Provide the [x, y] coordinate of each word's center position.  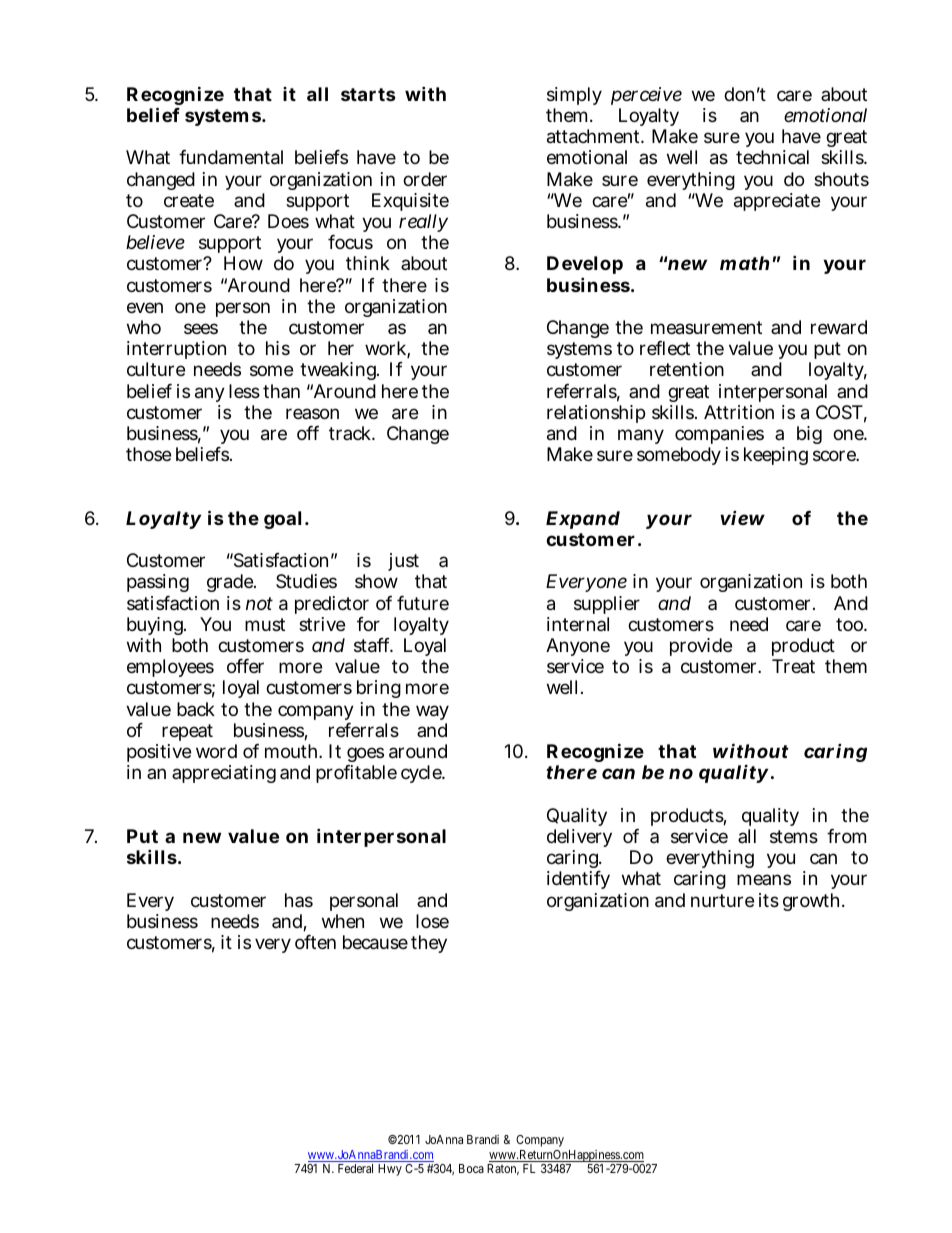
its [769, 900]
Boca [471, 1168]
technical [772, 157]
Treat [793, 666]
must [265, 624]
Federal [355, 1168]
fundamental [231, 157]
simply [574, 98]
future [423, 603]
